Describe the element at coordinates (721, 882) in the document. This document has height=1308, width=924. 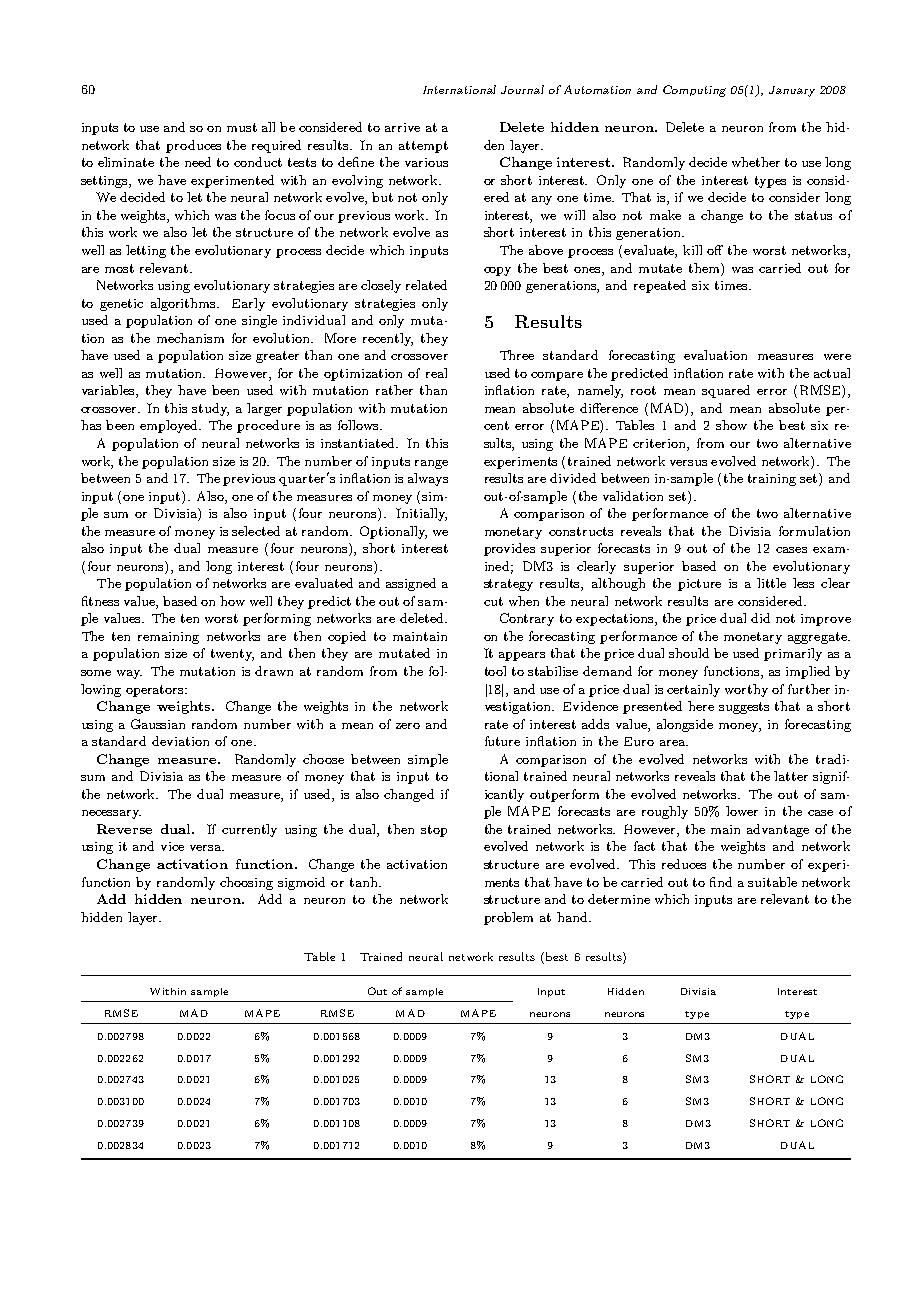
I see `find` at that location.
